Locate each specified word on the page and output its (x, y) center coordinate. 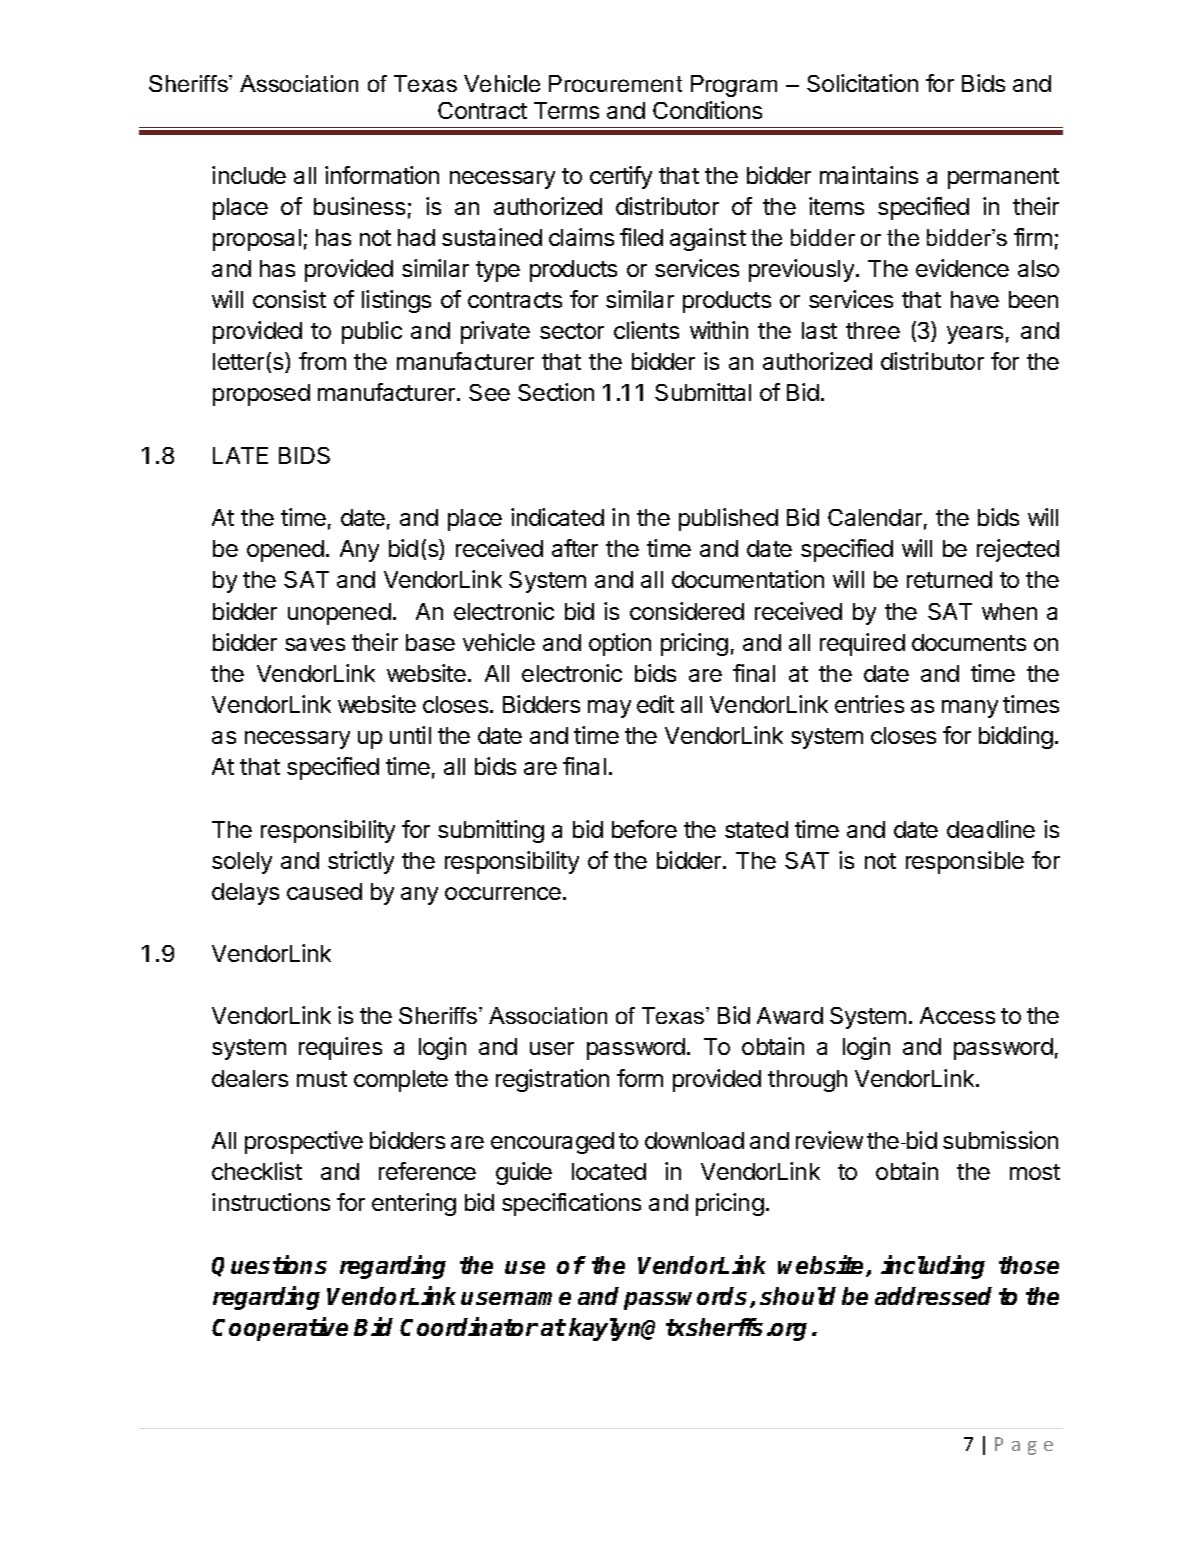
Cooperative (280, 1329)
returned (949, 579)
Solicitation (862, 83)
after (575, 548)
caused (324, 891)
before (644, 829)
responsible (965, 862)
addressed (933, 1296)
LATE (240, 455)
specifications (571, 1204)
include (249, 175)
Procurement (615, 83)
